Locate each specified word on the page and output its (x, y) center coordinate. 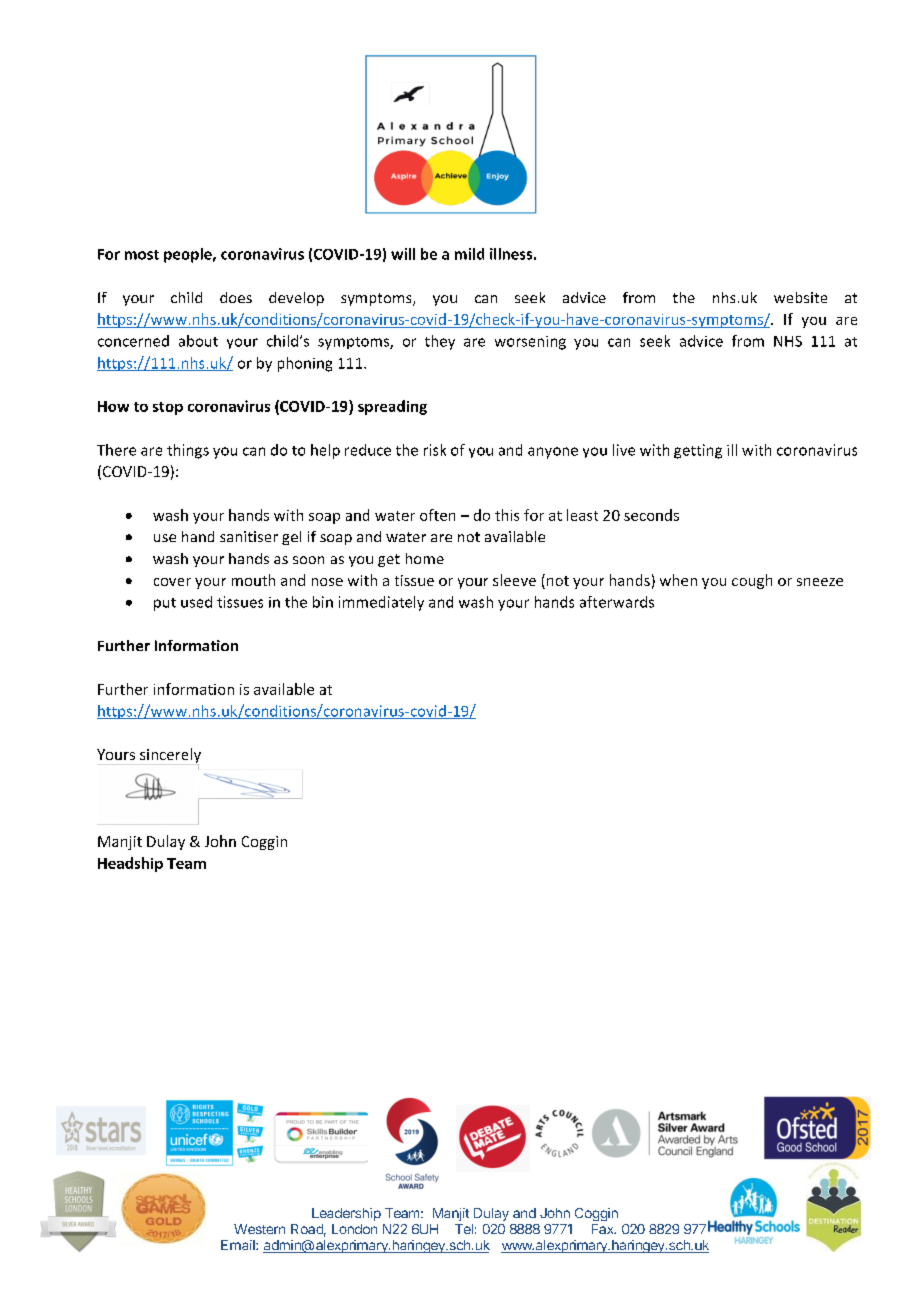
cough (752, 581)
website (800, 297)
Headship (130, 864)
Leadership (346, 1214)
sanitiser (249, 536)
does (236, 297)
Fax (604, 1229)
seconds (651, 515)
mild (469, 254)
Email (239, 1245)
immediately (381, 603)
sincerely (170, 757)
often (437, 515)
